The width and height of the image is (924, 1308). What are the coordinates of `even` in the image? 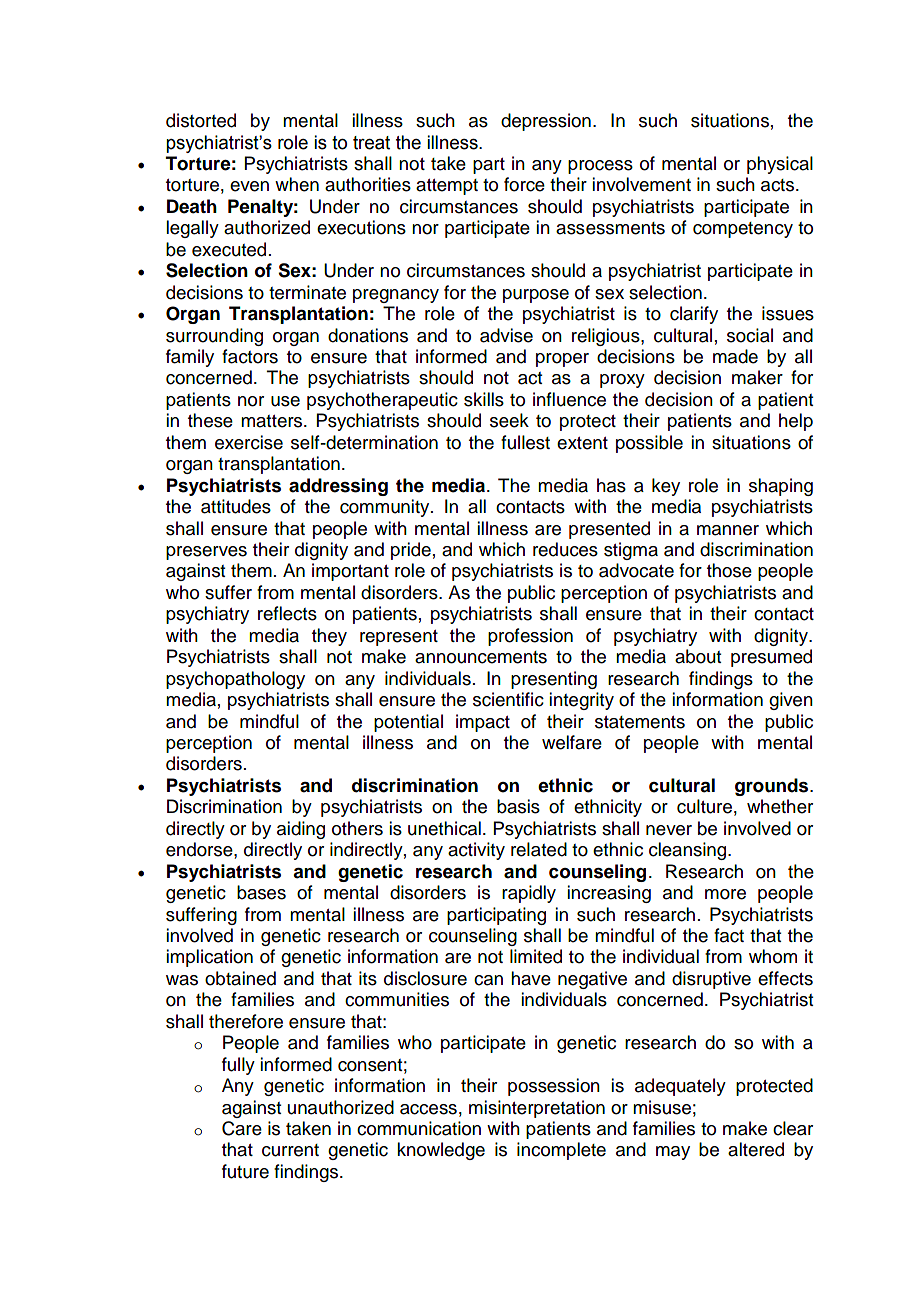 It's located at (249, 186).
